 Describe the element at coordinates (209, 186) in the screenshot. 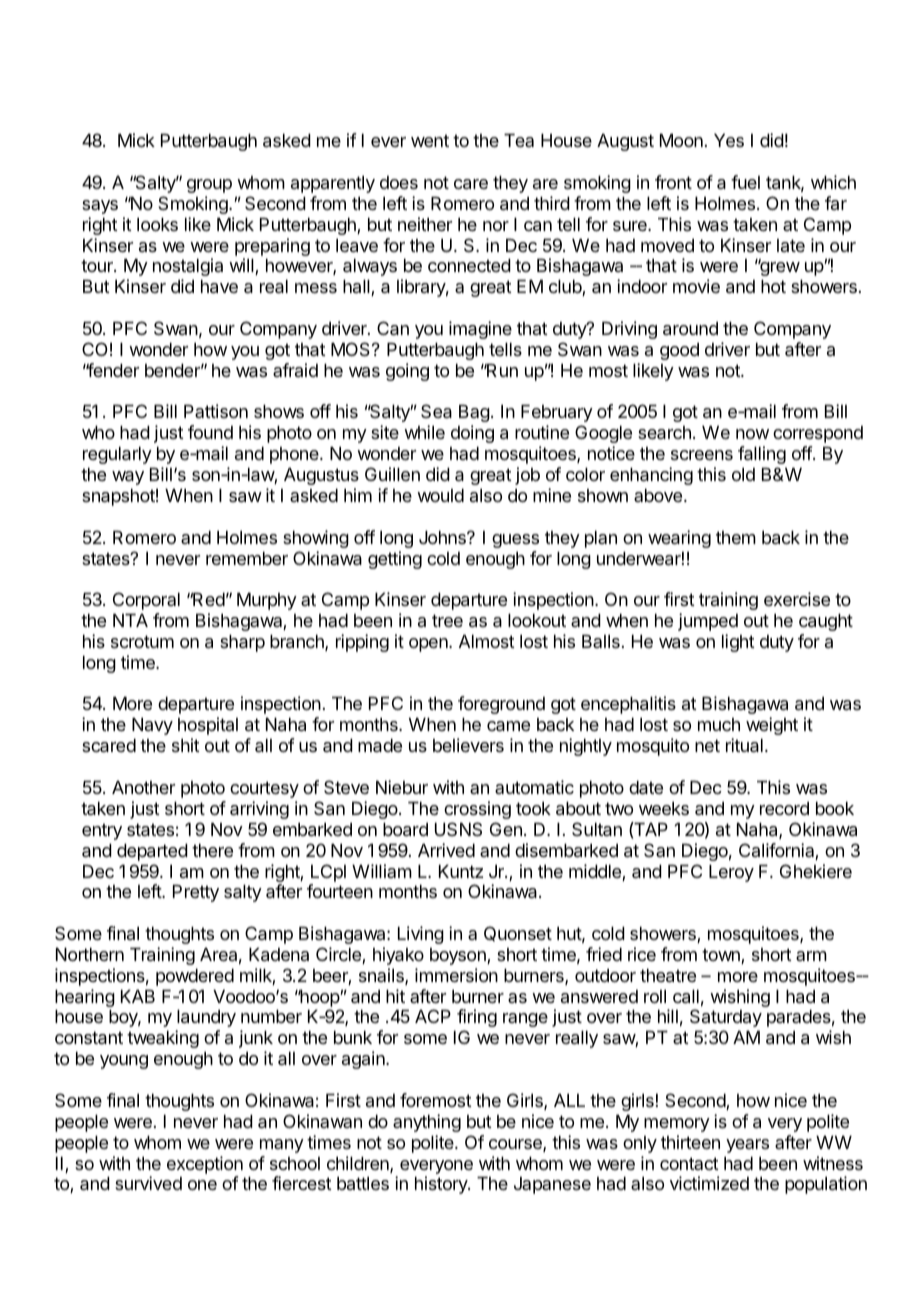

I see `group` at that location.
